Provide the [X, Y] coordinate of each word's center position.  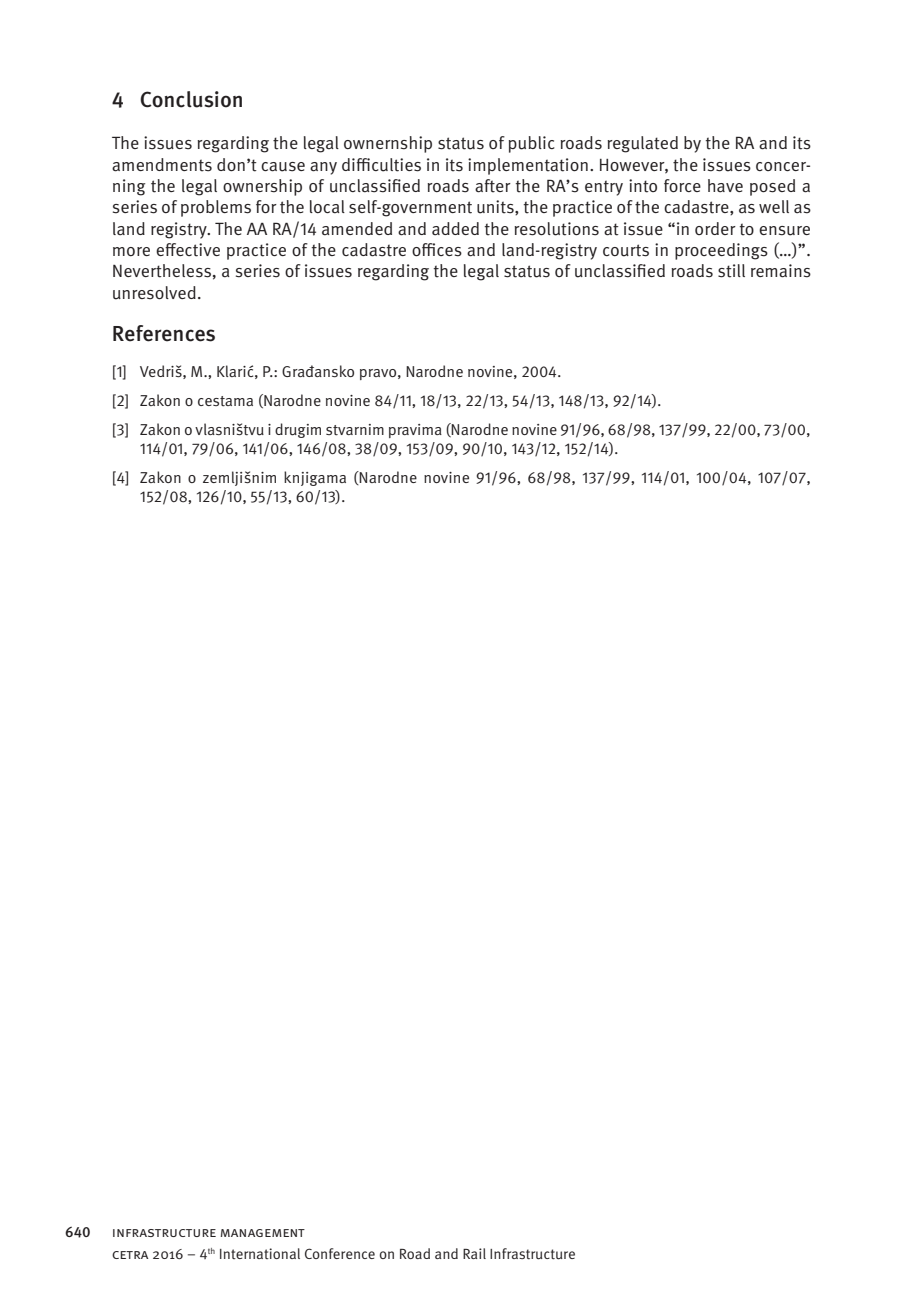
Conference [340, 1253]
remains [781, 271]
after [493, 186]
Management [263, 1233]
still [731, 271]
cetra [130, 1255]
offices [437, 250]
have [725, 186]
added [455, 229]
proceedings [721, 251]
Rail [474, 1253]
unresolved [154, 293]
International [260, 1253]
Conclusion [191, 99]
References [164, 333]
